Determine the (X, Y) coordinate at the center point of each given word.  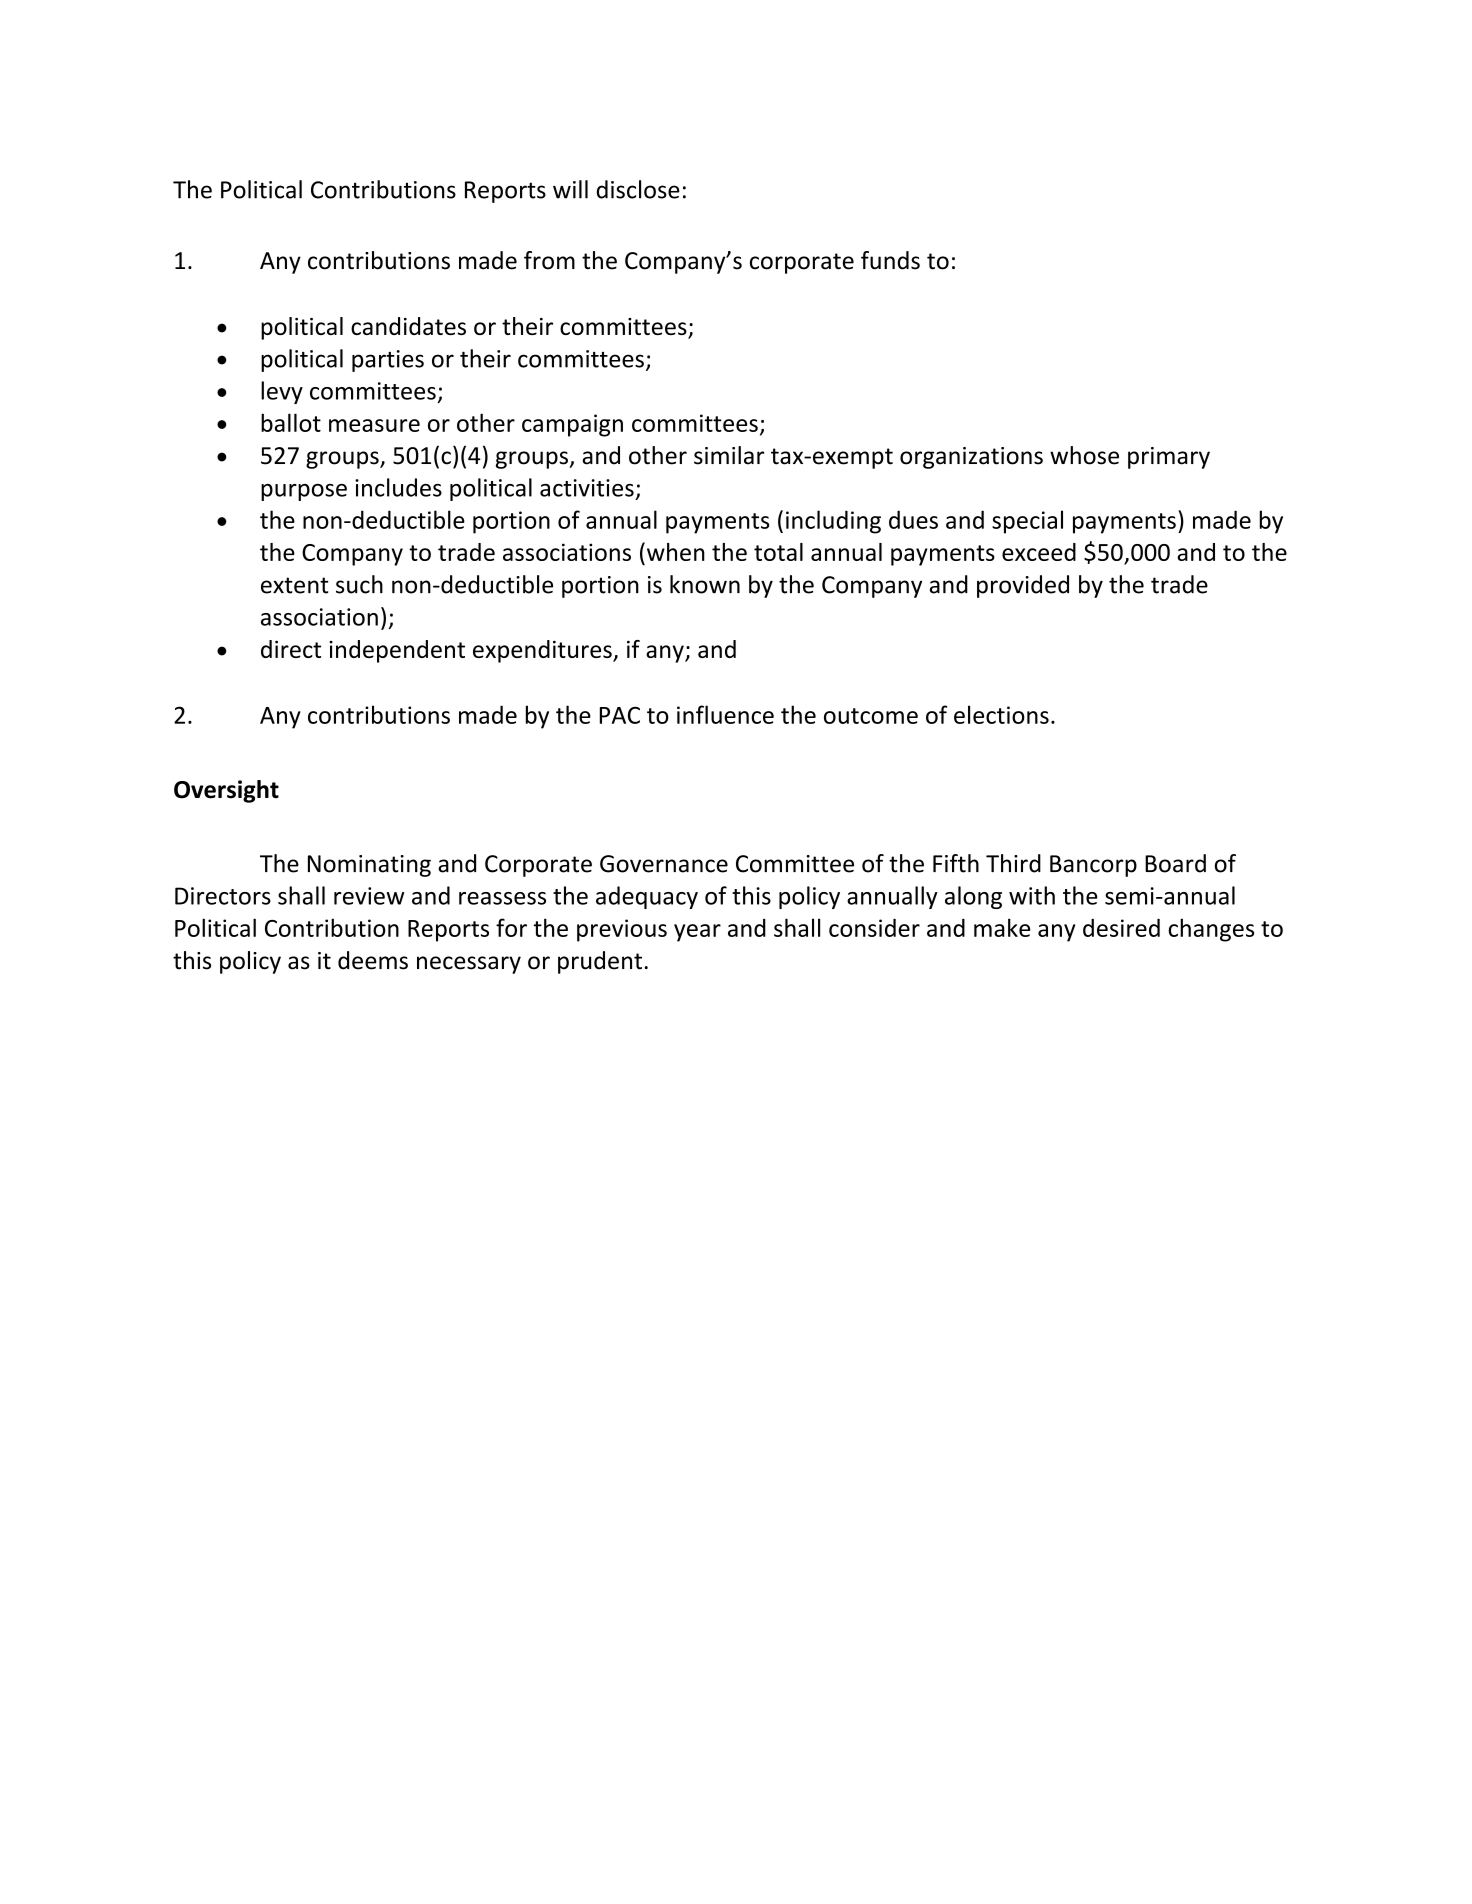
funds (890, 260)
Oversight (226, 791)
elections (1001, 714)
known (705, 584)
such (359, 584)
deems (373, 960)
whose (1084, 455)
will (570, 189)
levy (282, 392)
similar (729, 455)
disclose (638, 189)
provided (1023, 586)
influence (725, 714)
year (697, 933)
